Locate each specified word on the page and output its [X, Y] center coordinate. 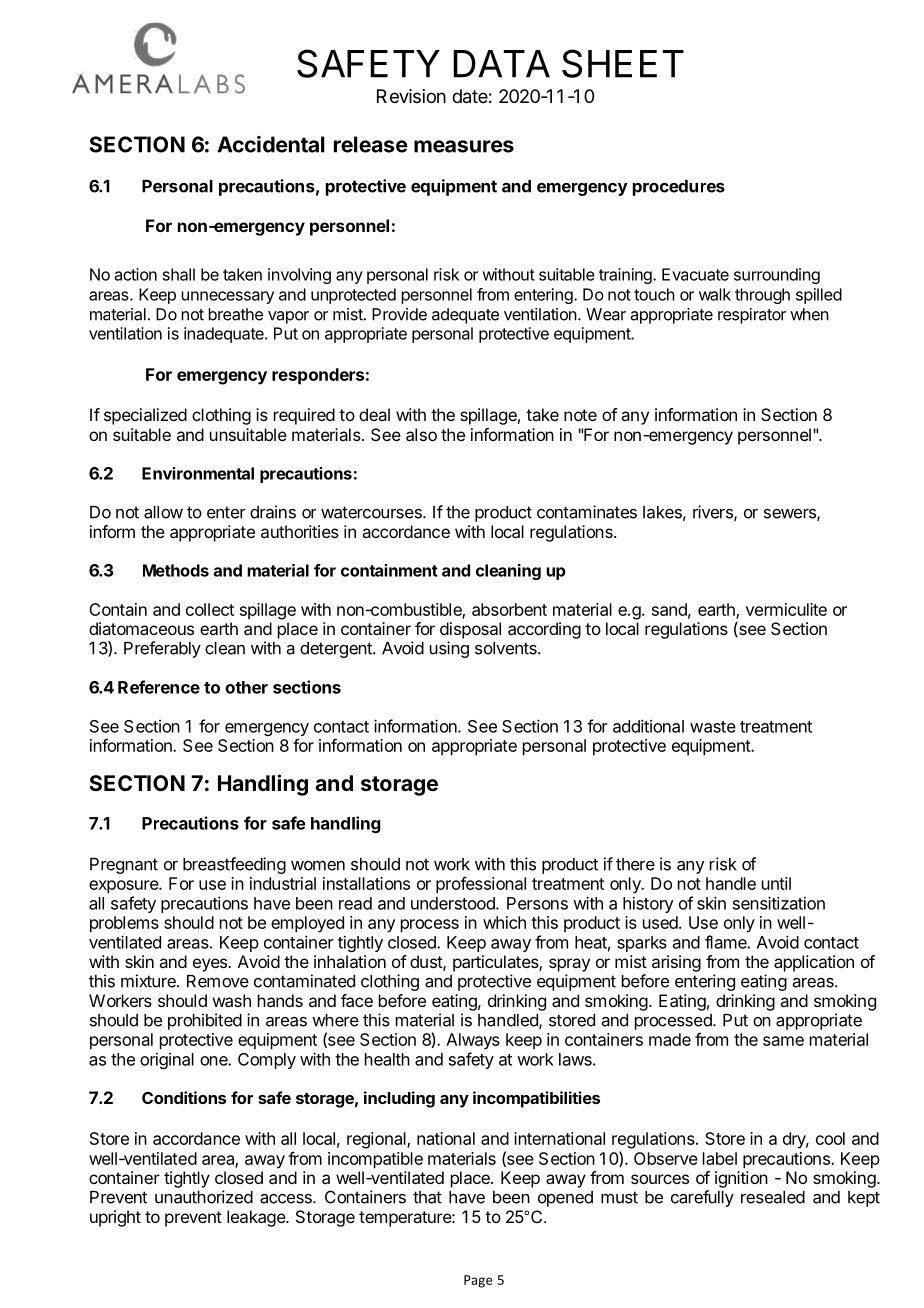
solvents [507, 648]
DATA [501, 64]
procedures [679, 188]
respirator [752, 316]
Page [478, 1281]
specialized [145, 416]
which [504, 922]
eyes [211, 965]
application [814, 963]
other [246, 687]
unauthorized [204, 1197]
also [421, 434]
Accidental [271, 144]
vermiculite [786, 609]
